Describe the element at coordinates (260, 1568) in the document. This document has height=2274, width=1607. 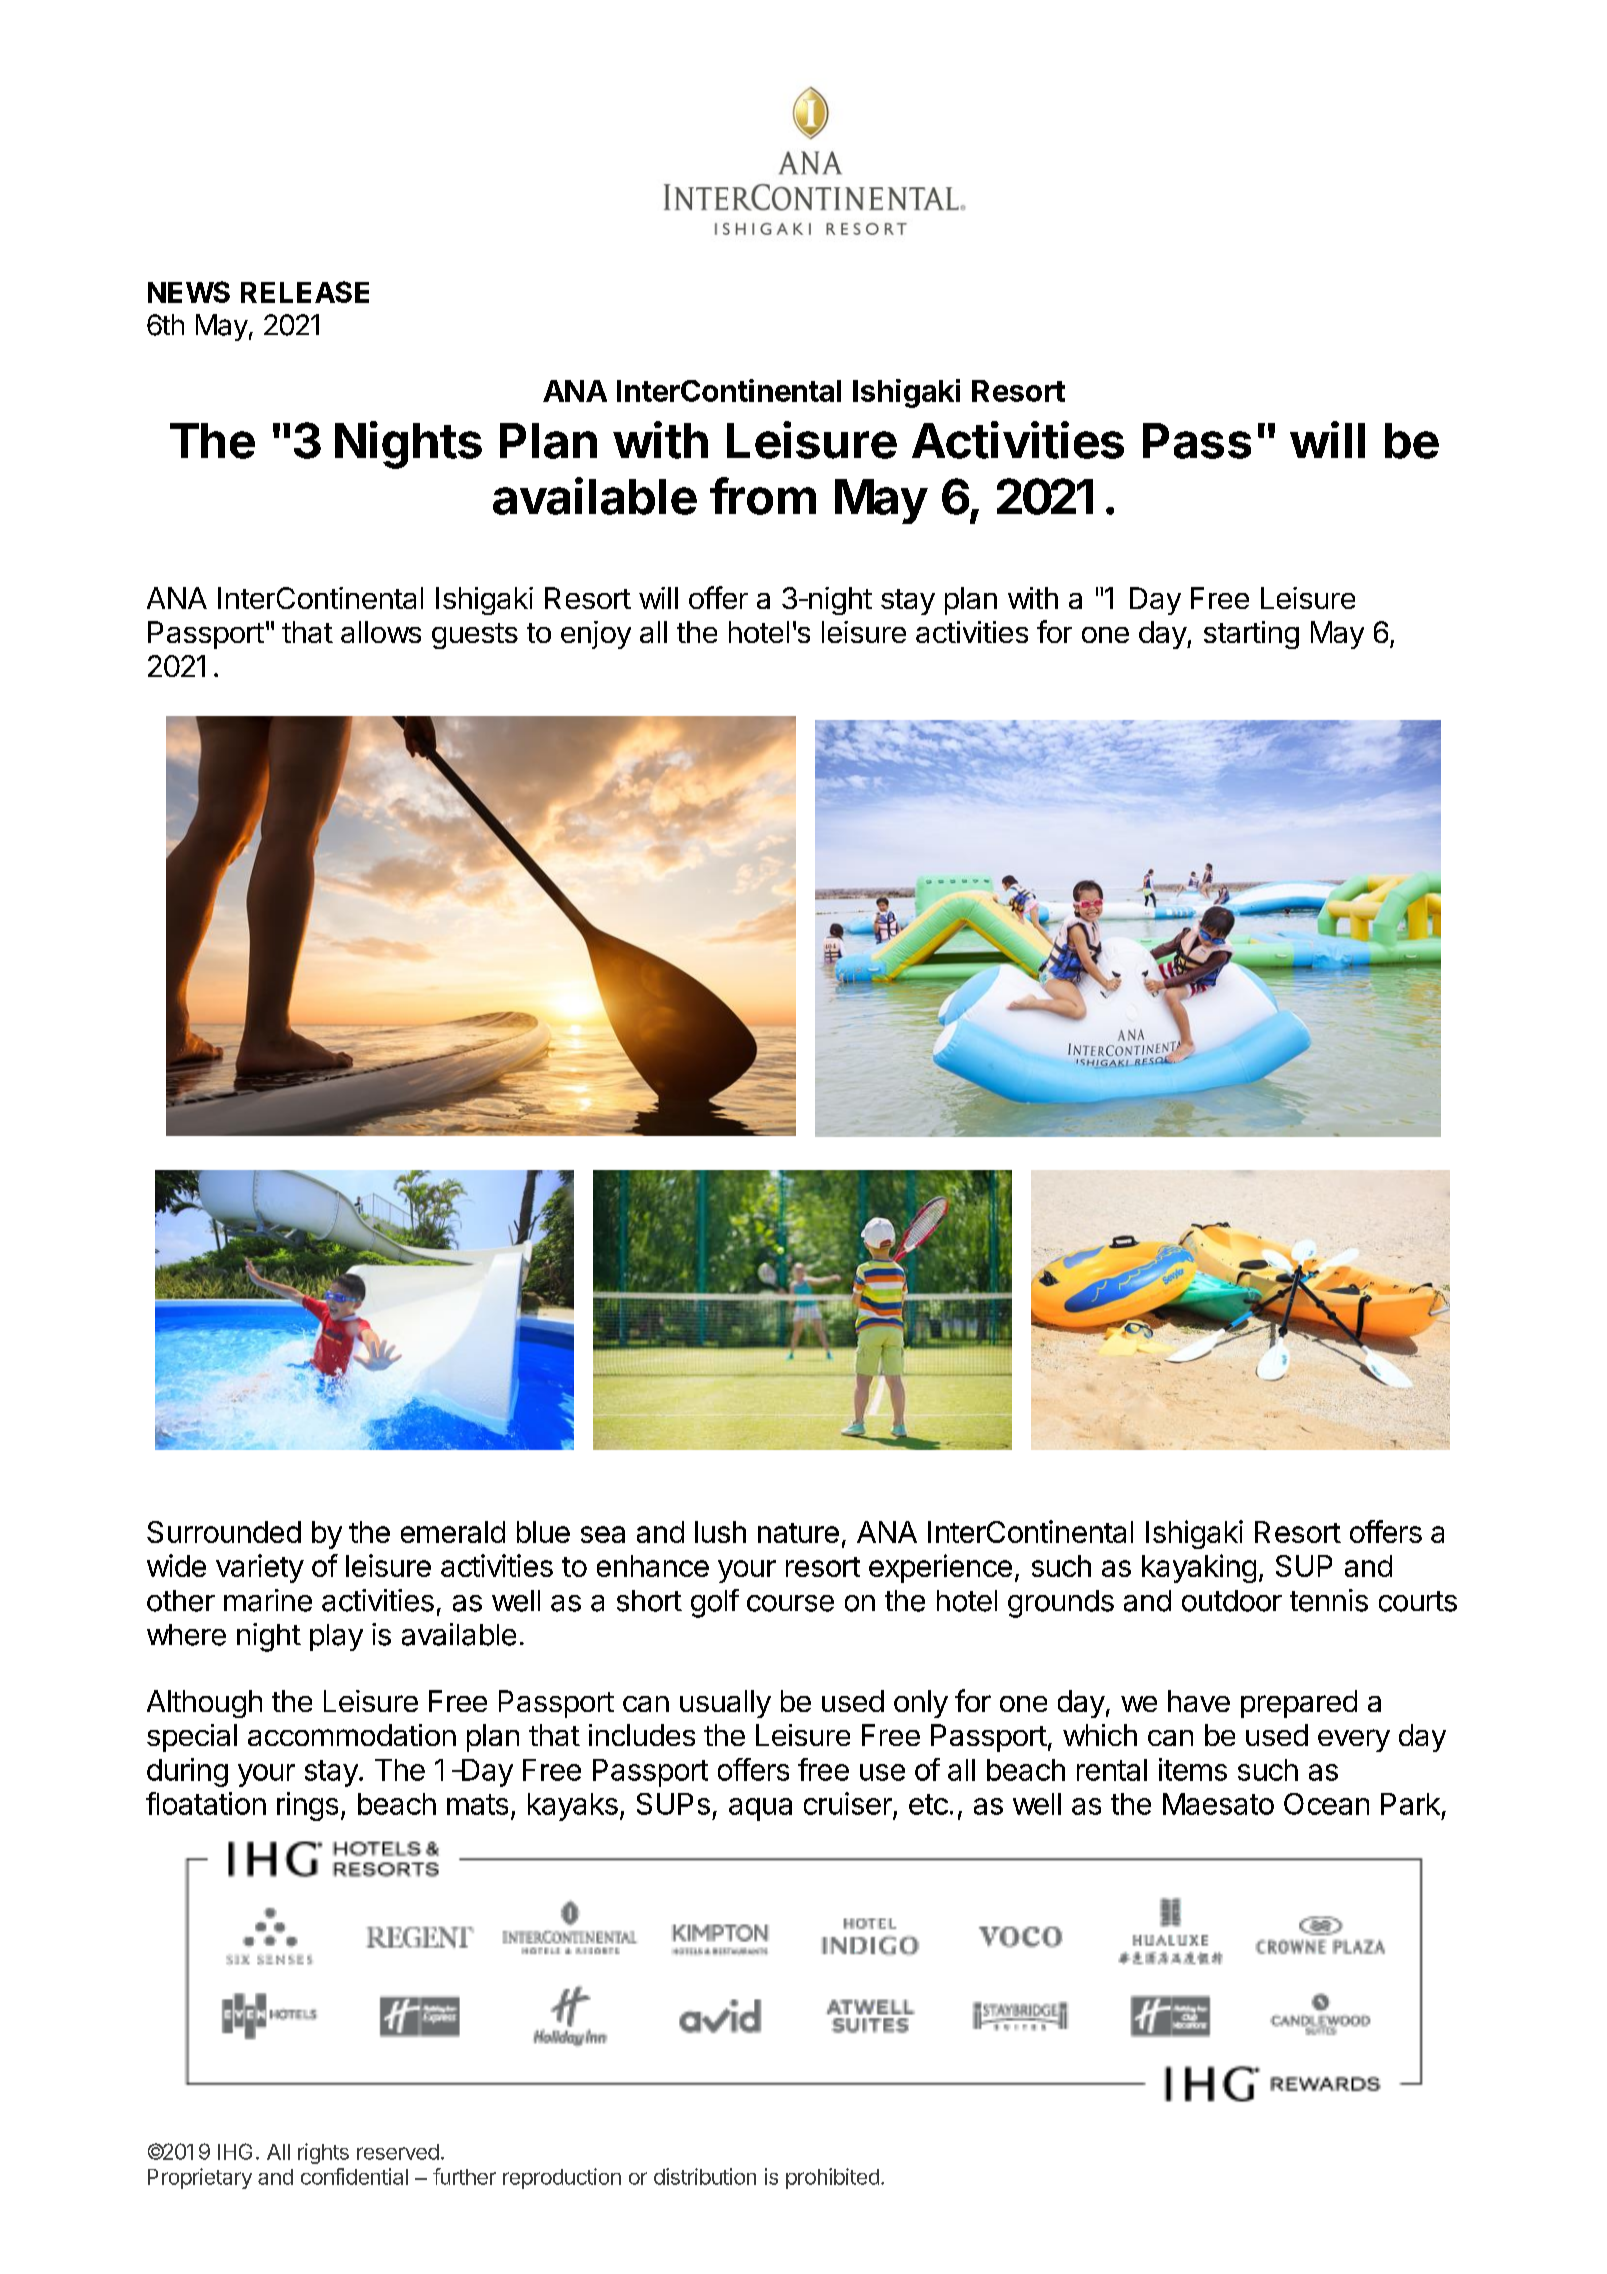
I see `variety` at that location.
